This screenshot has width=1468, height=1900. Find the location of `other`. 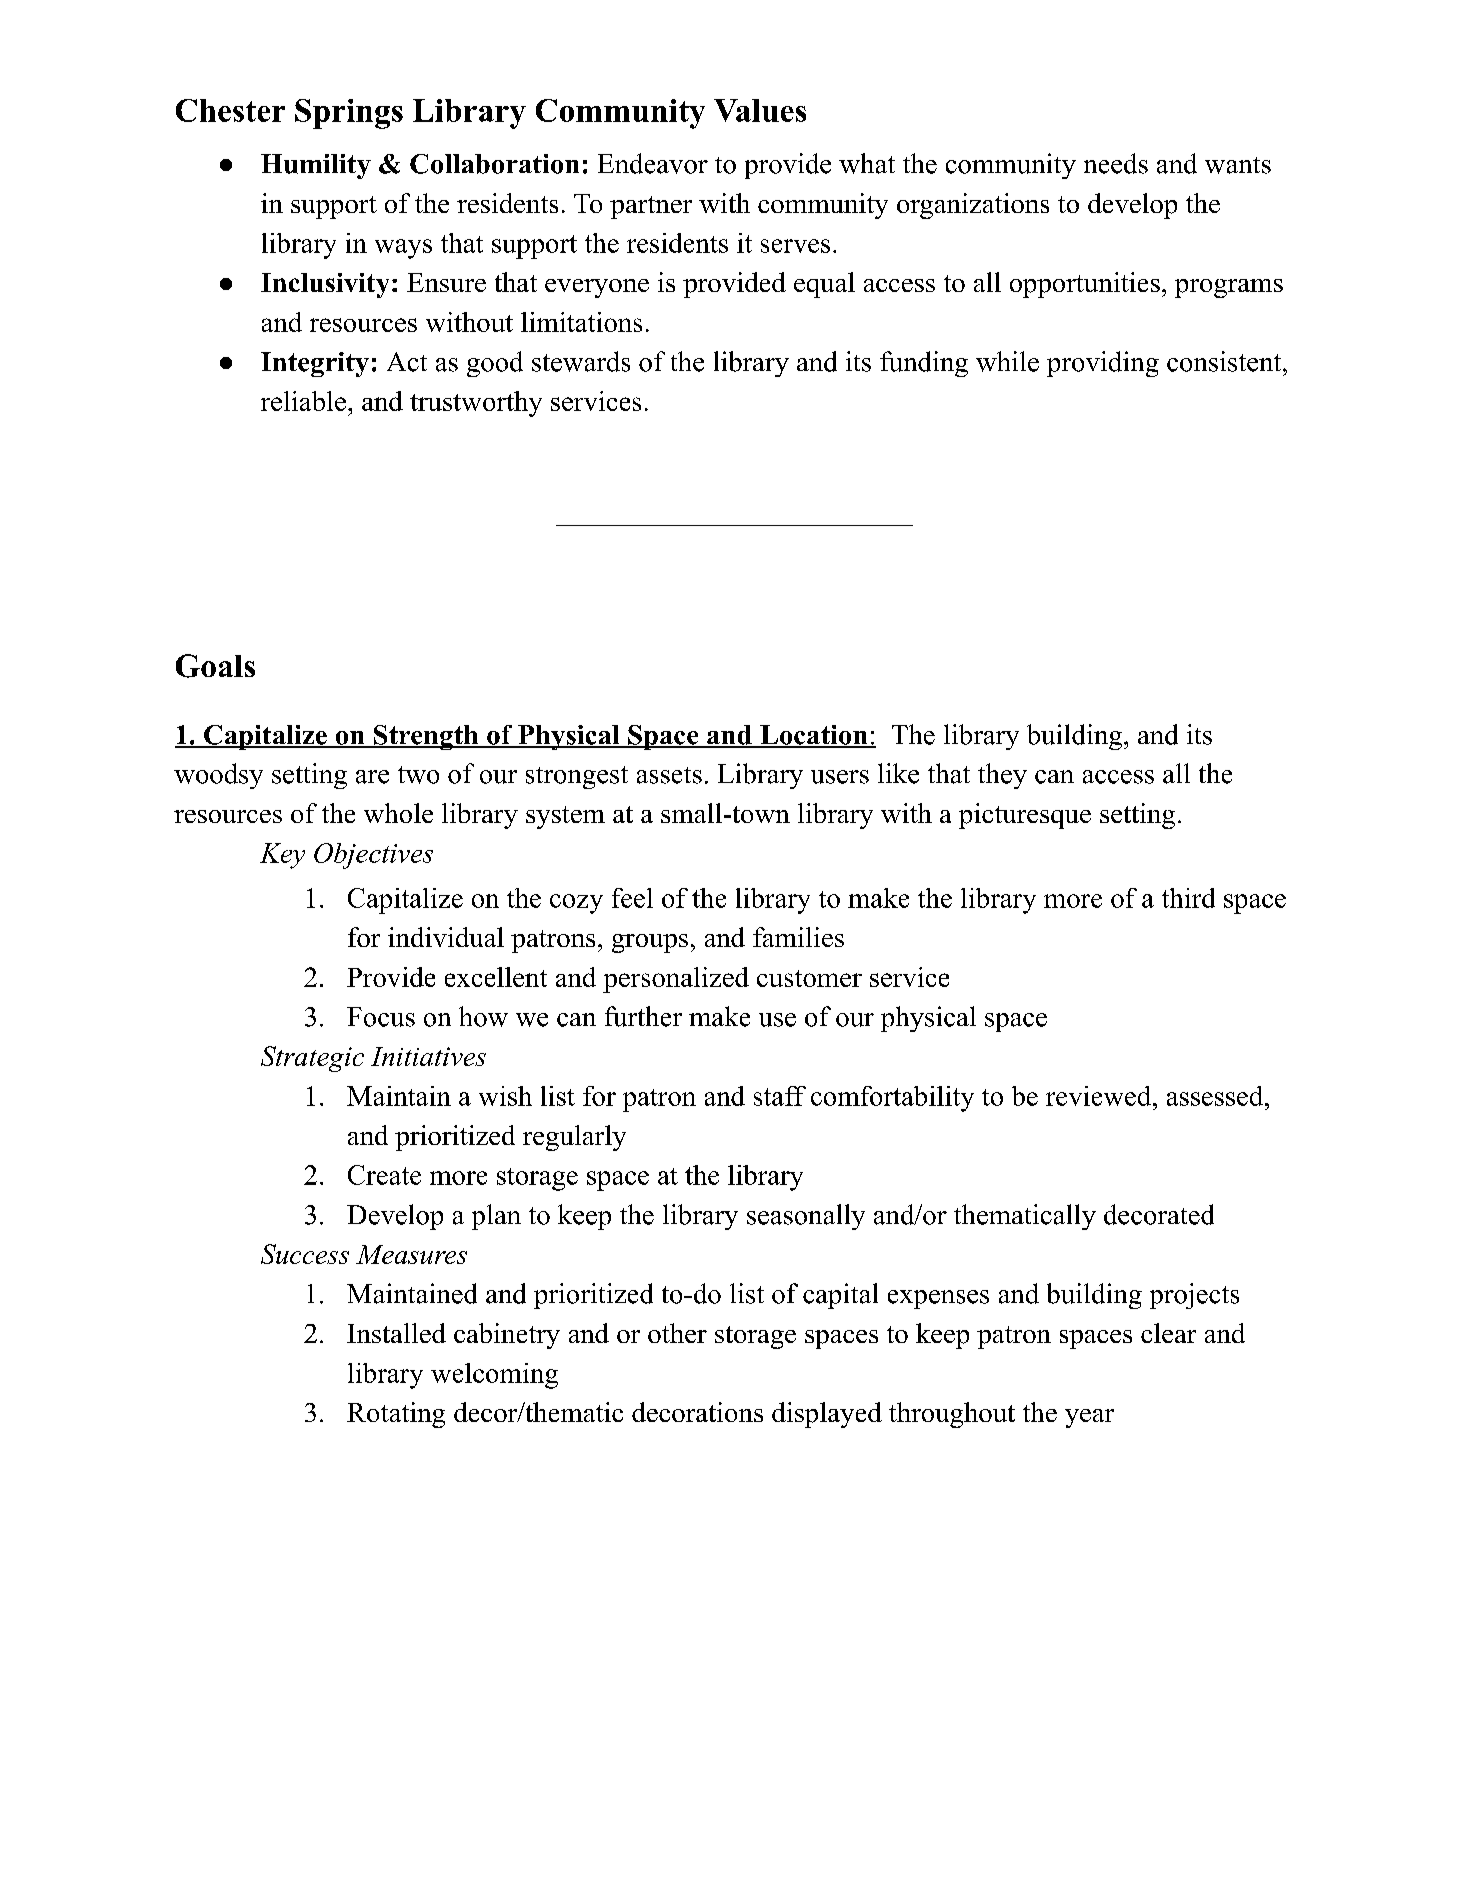

other is located at coordinates (677, 1333).
